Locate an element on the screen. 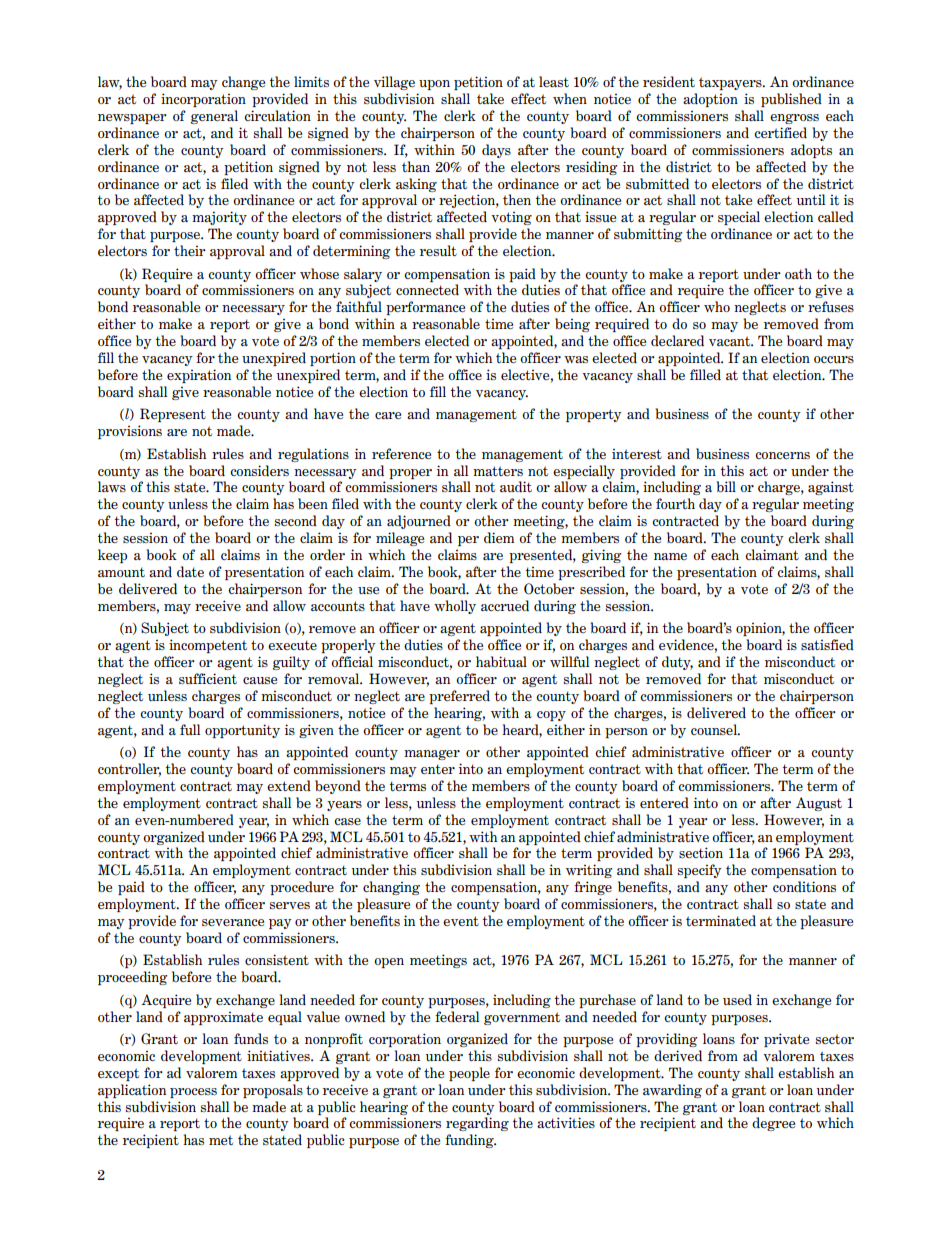  upon is located at coordinates (434, 85).
